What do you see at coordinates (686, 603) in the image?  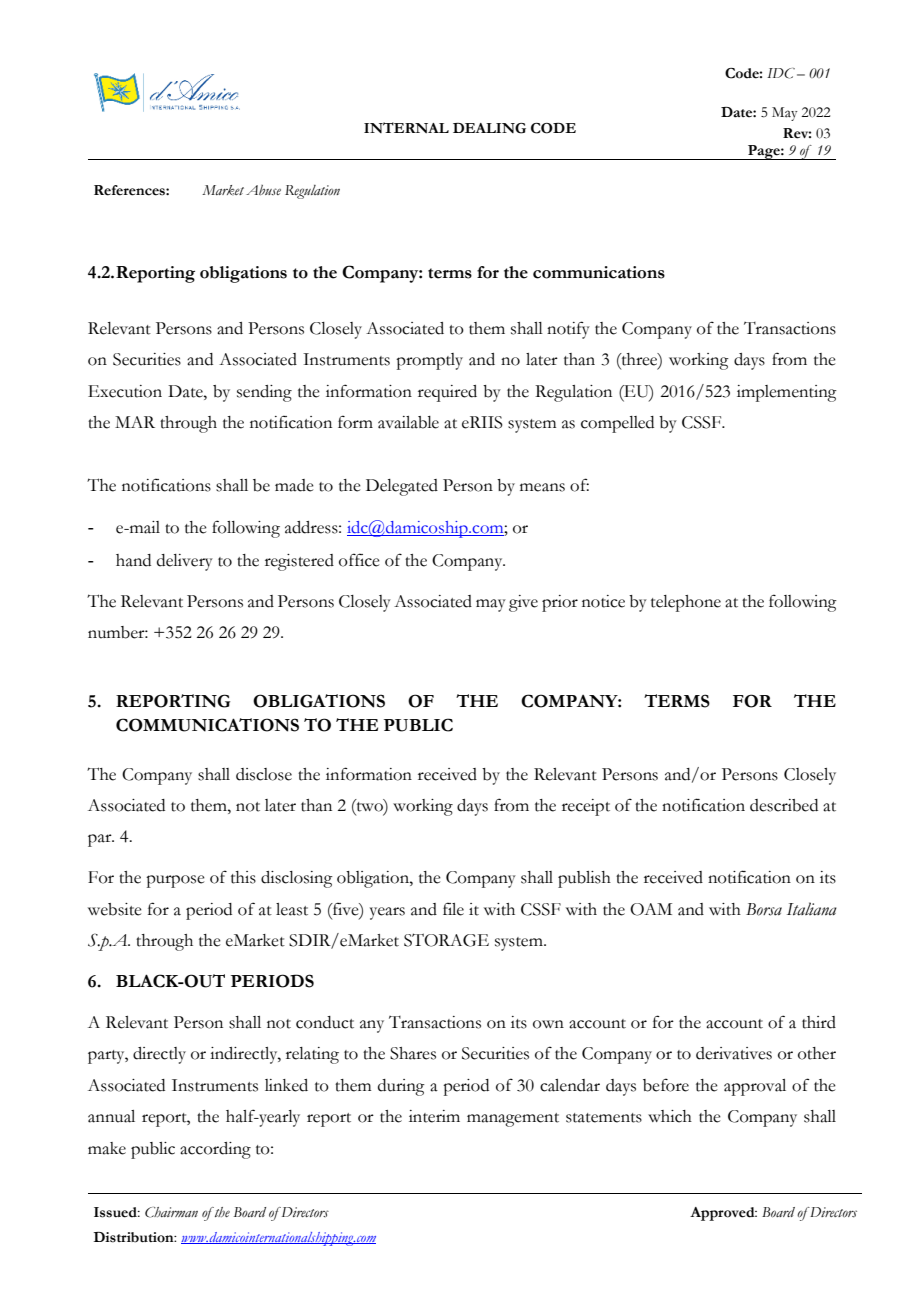 I see `telephone` at bounding box center [686, 603].
